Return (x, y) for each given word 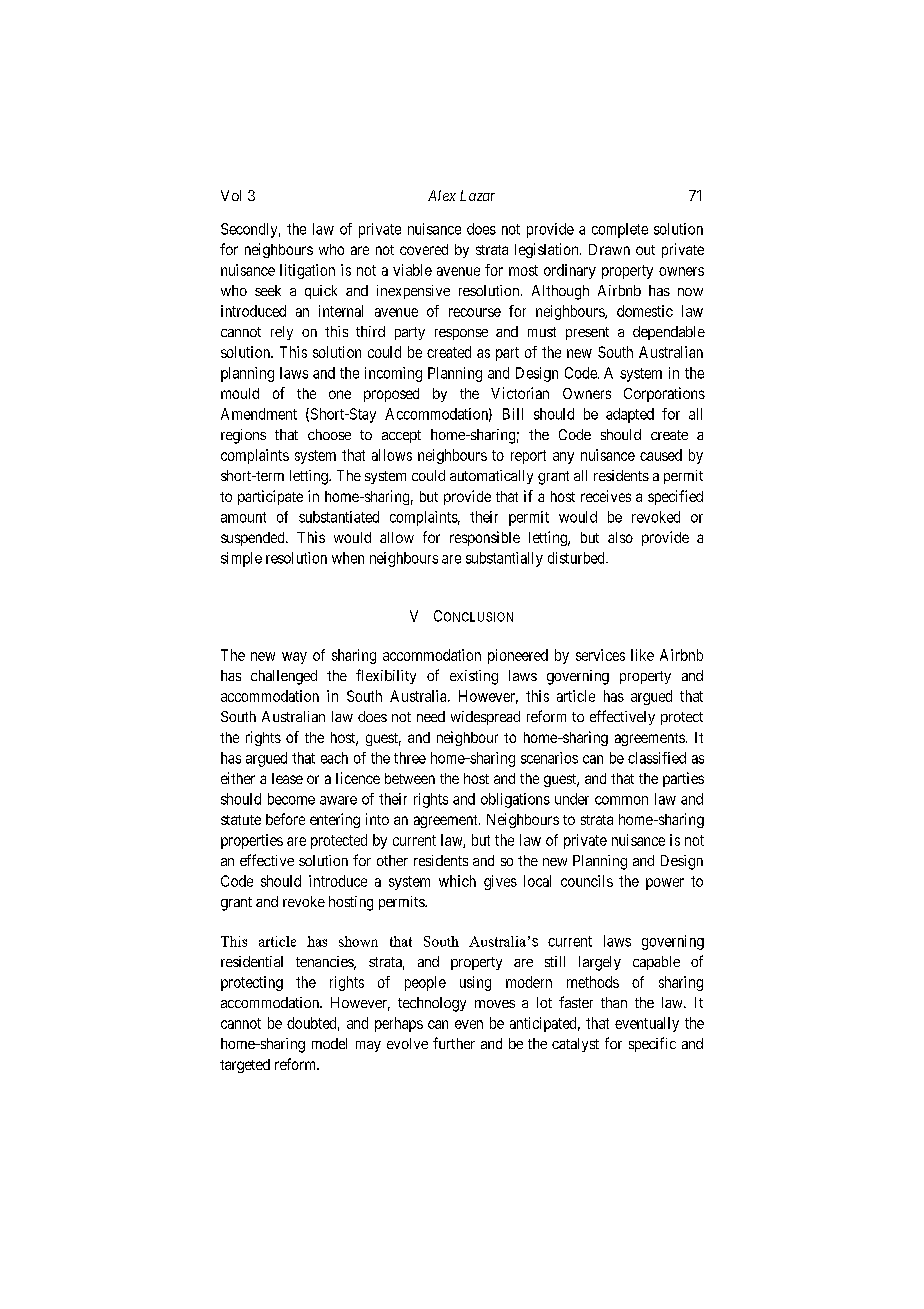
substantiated (339, 517)
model (329, 1043)
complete (620, 230)
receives (606, 496)
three (410, 758)
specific (652, 1044)
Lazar (477, 195)
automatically (491, 477)
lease (287, 778)
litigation (307, 271)
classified (657, 758)
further (454, 1043)
